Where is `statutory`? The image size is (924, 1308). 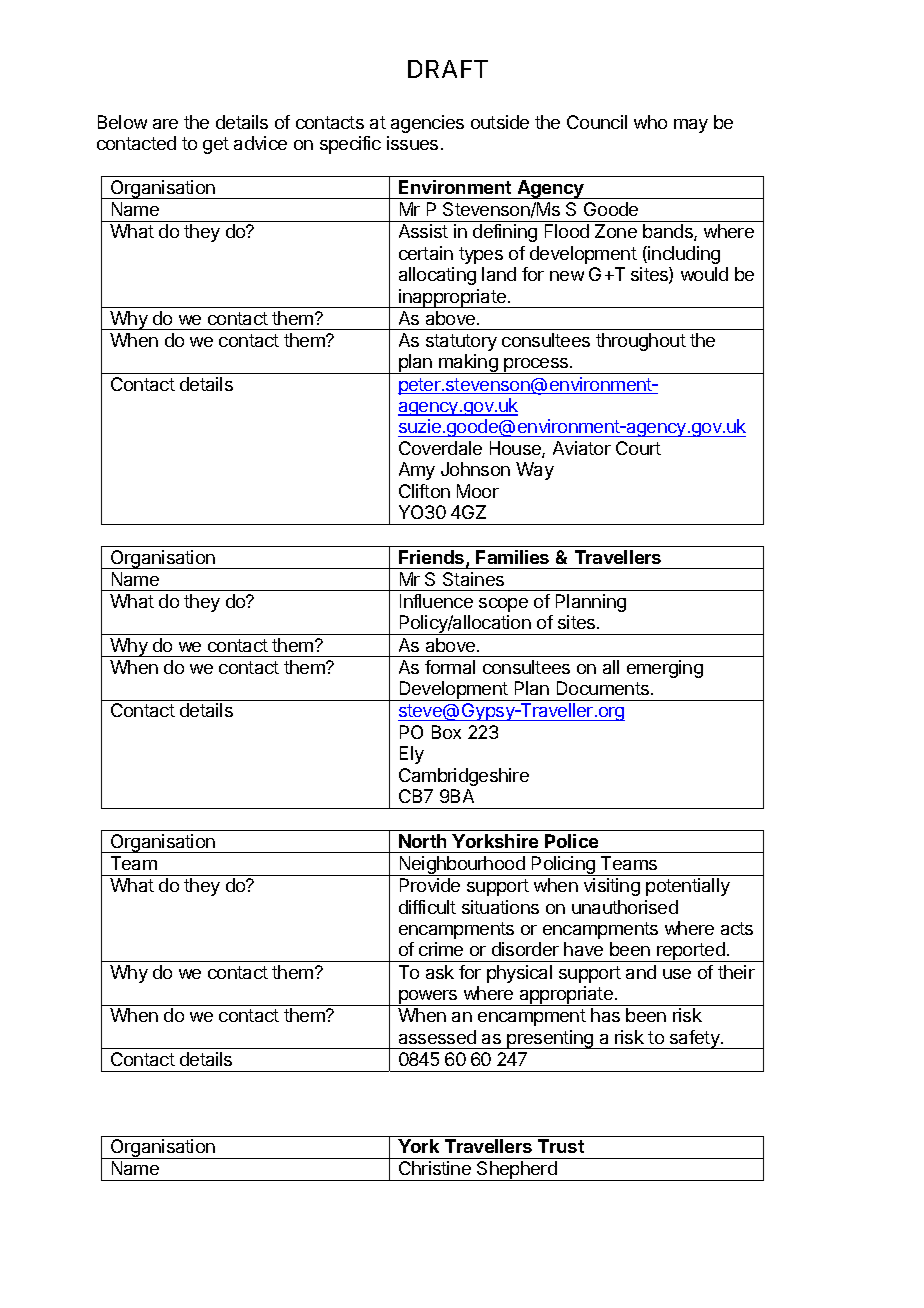
statutory is located at coordinates (461, 342).
